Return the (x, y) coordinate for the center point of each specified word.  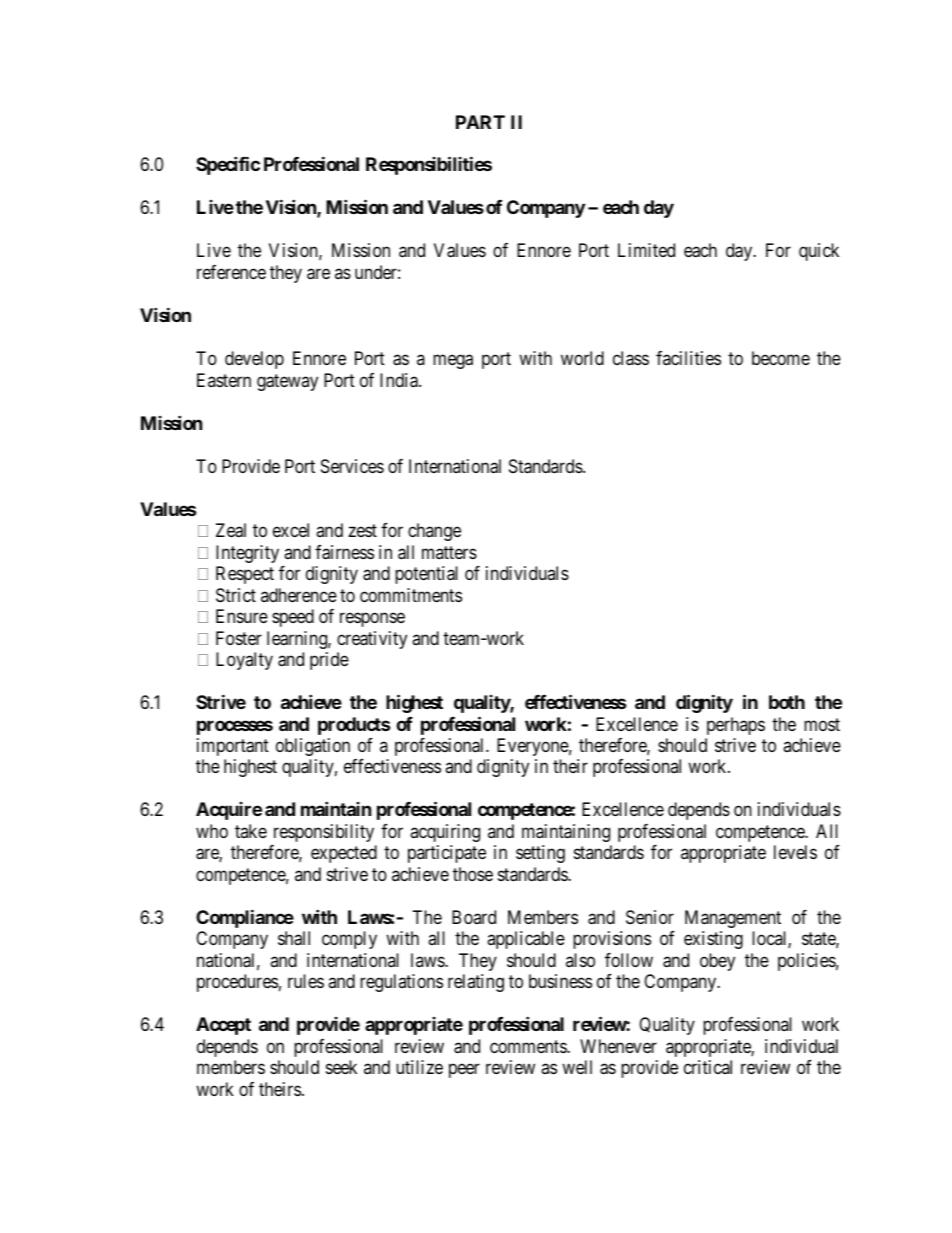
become (781, 358)
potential (426, 575)
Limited (646, 250)
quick (819, 252)
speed (293, 618)
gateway (287, 382)
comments (529, 1046)
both (787, 702)
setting (540, 854)
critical (708, 1067)
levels (795, 852)
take (251, 831)
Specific (228, 165)
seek (341, 1067)
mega (453, 362)
